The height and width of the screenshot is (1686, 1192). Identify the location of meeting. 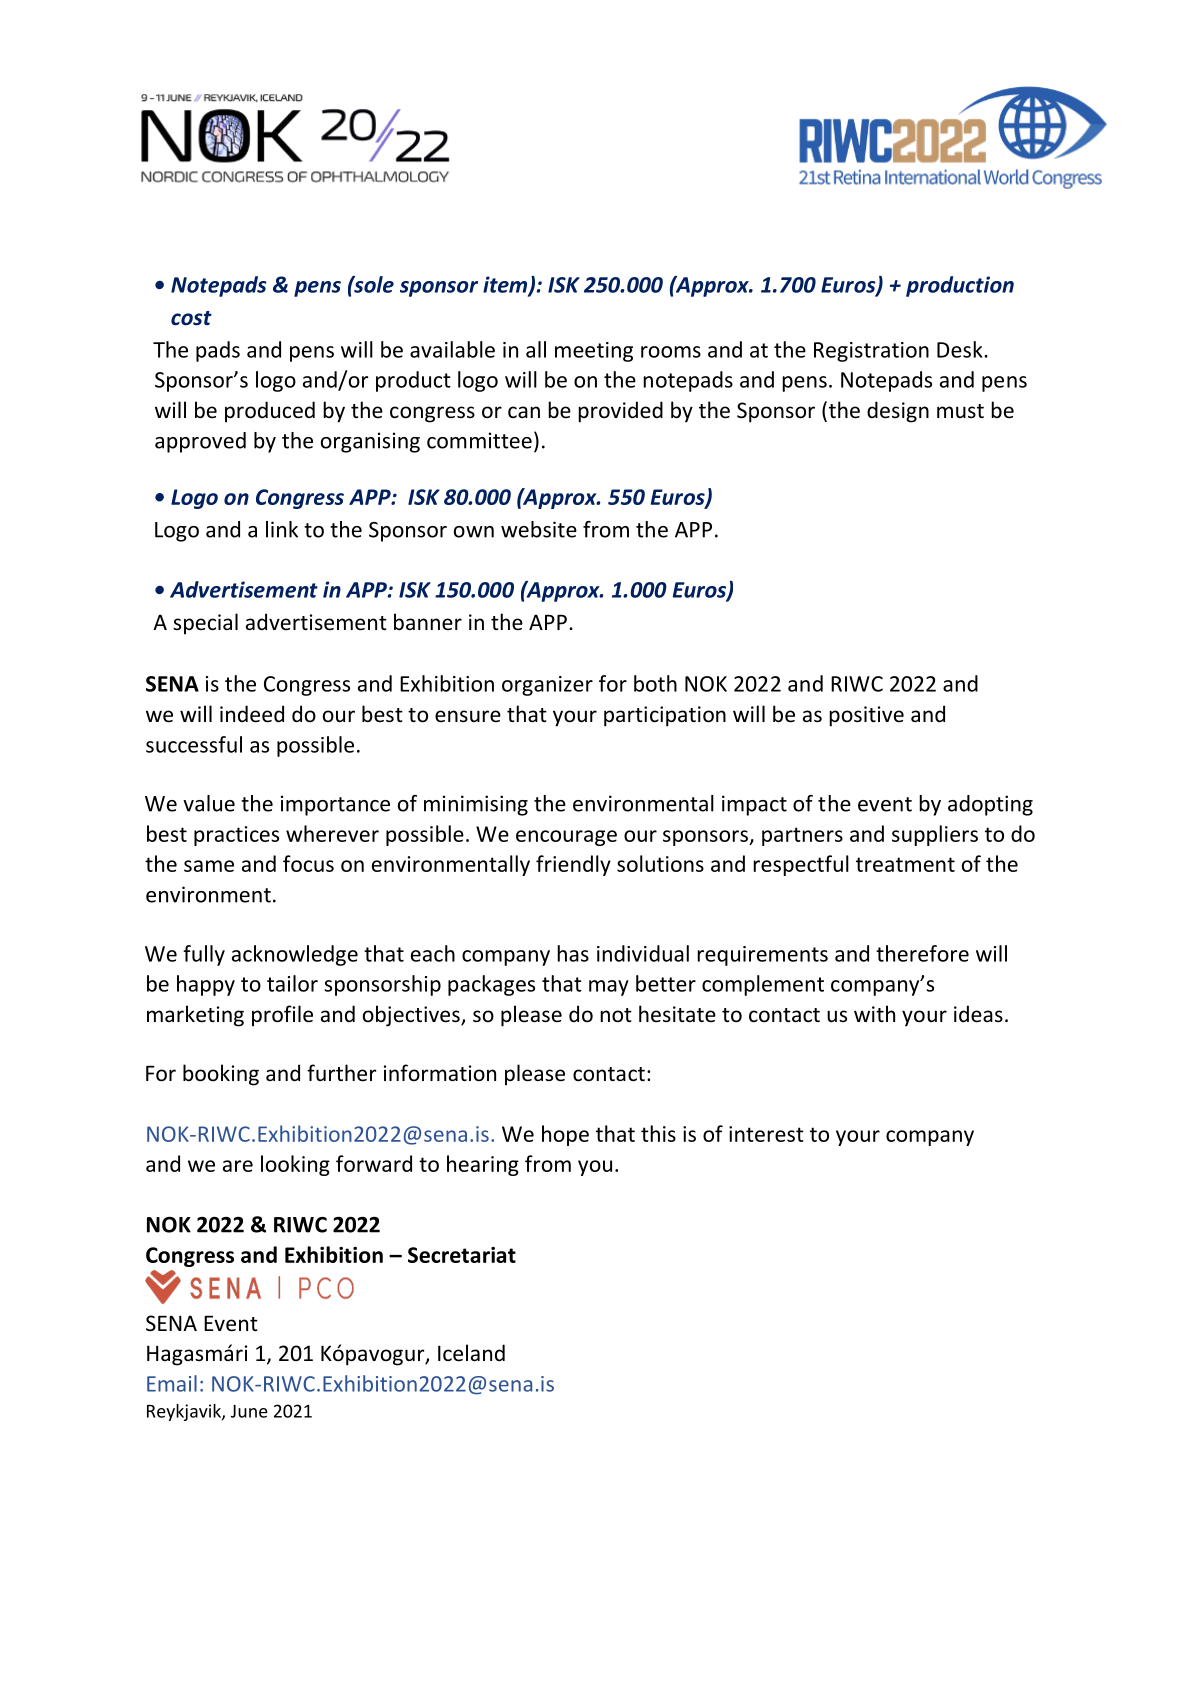
(594, 352).
